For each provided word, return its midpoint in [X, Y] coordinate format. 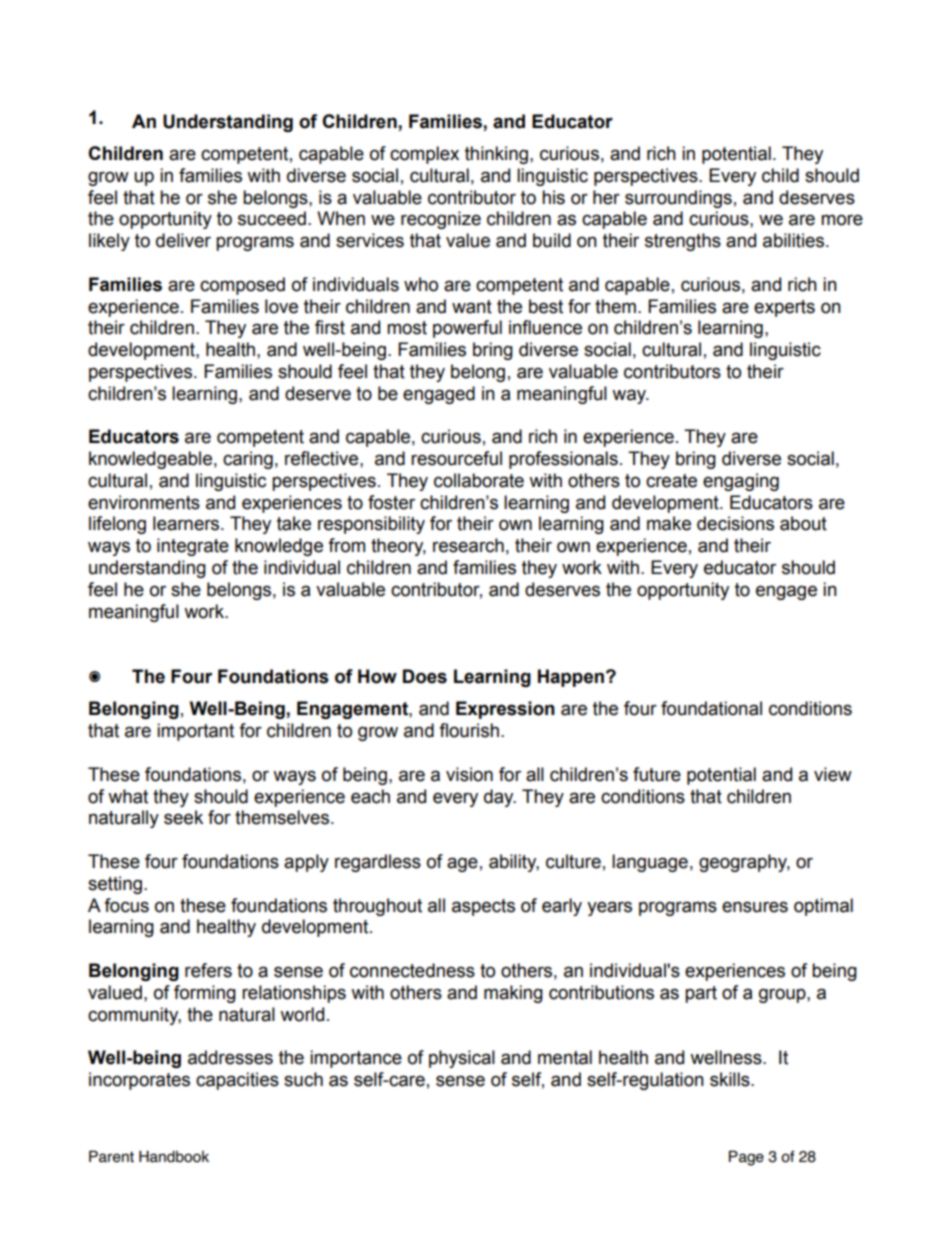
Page [746, 1158]
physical [462, 1059]
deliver [183, 240]
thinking [496, 155]
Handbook [174, 1156]
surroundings [678, 199]
